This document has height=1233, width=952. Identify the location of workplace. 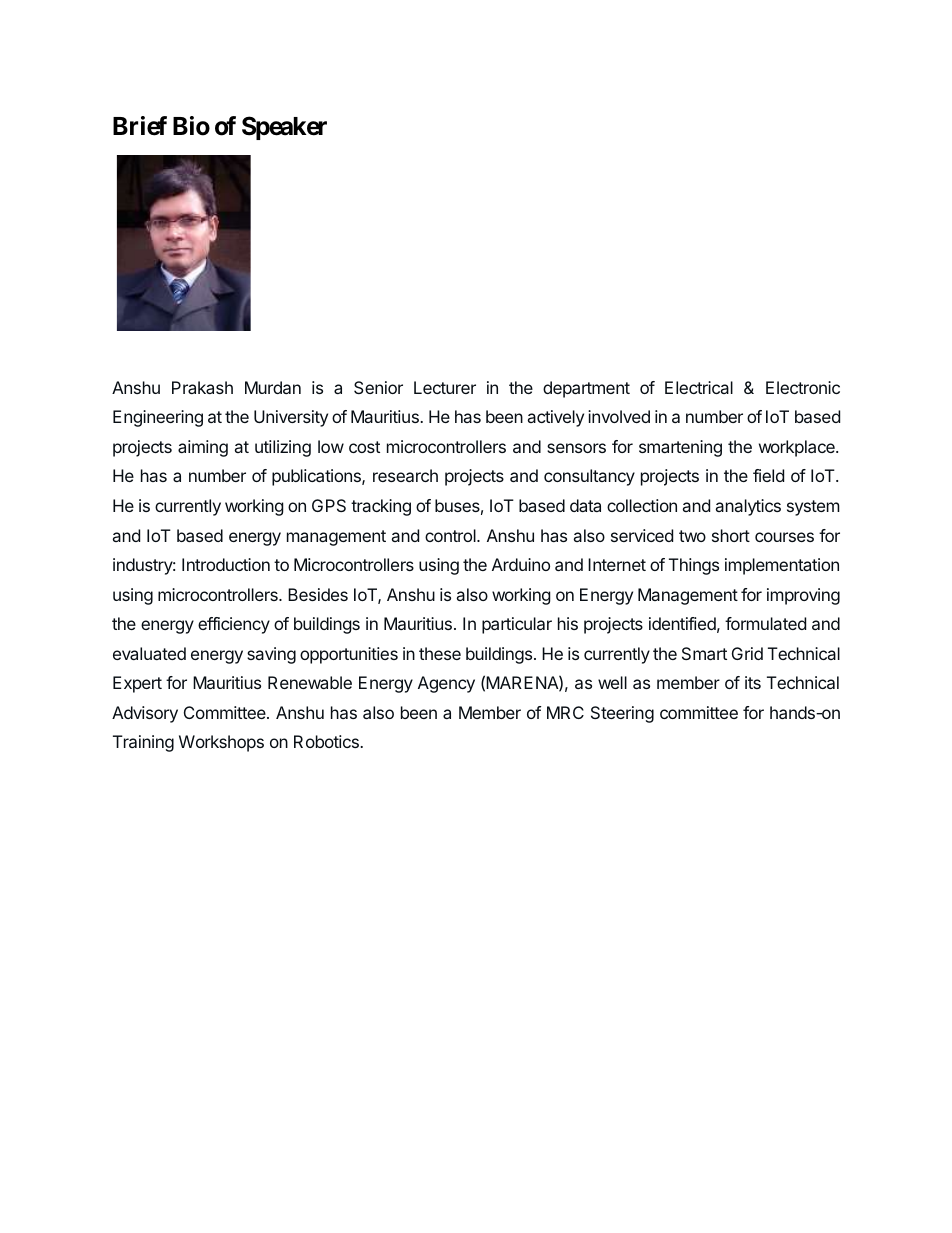
(798, 448).
